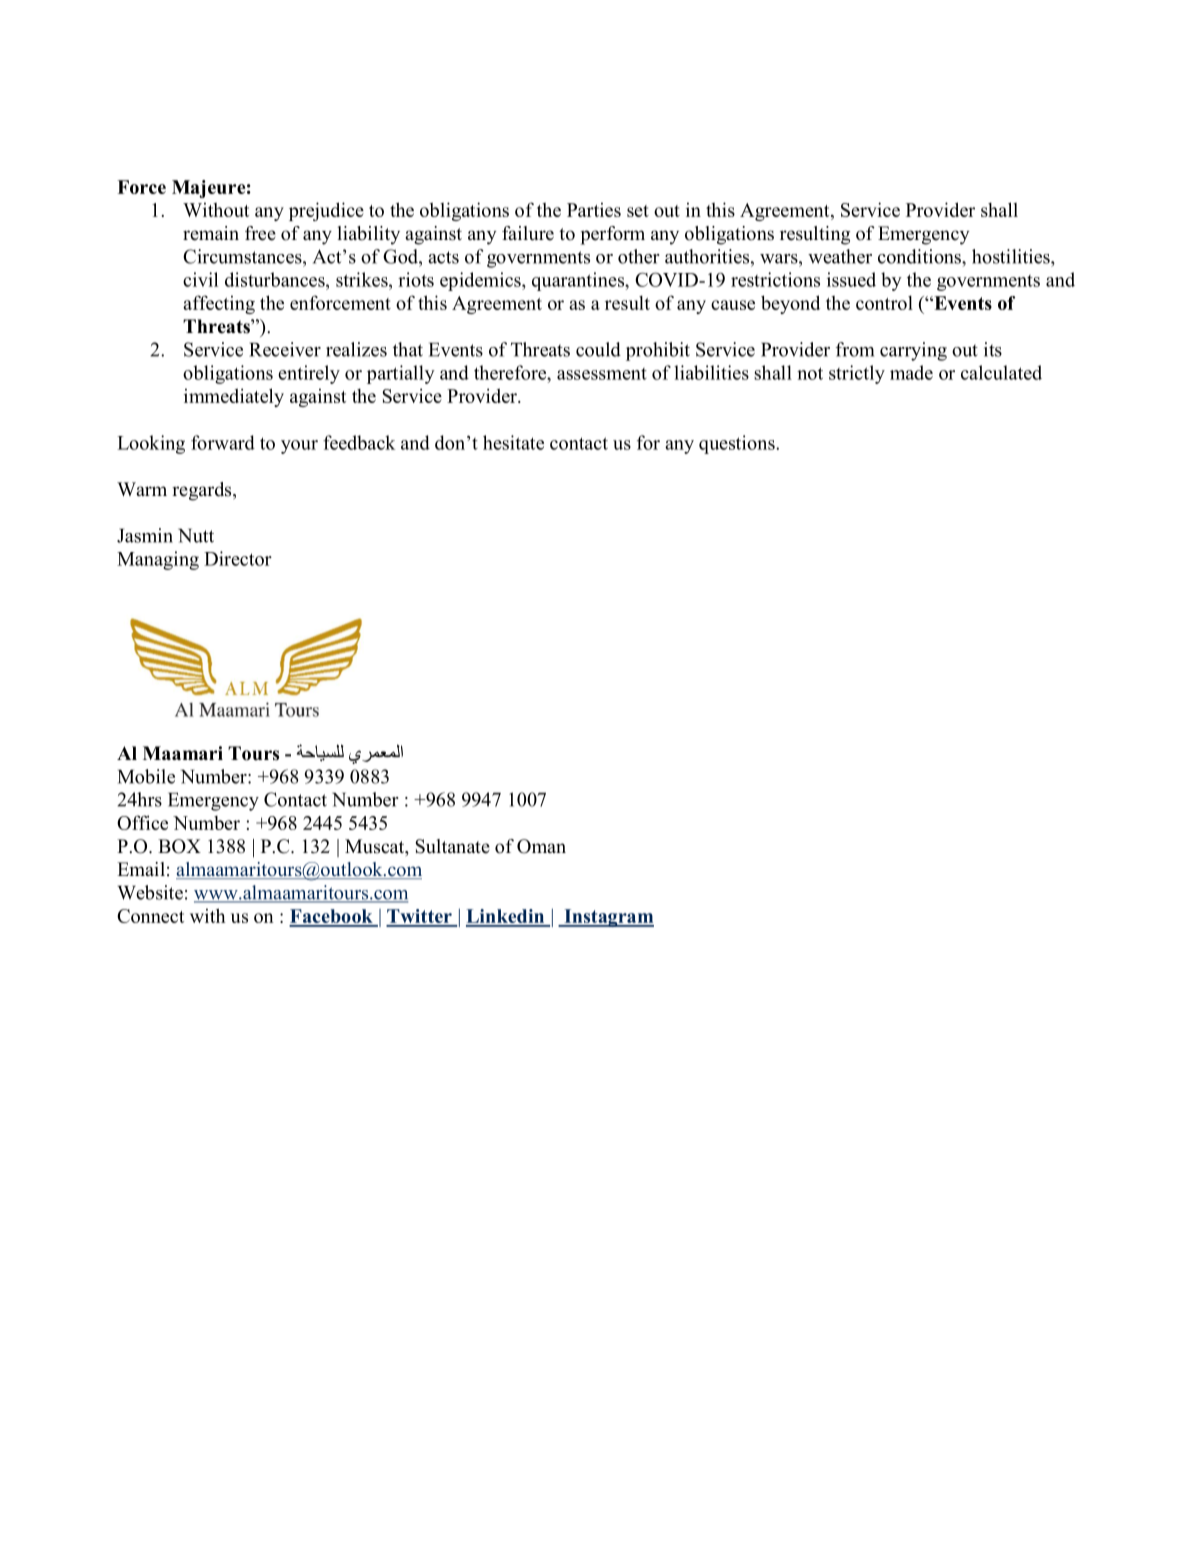 The image size is (1197, 1549). What do you see at coordinates (150, 892) in the screenshot?
I see `Website` at bounding box center [150, 892].
